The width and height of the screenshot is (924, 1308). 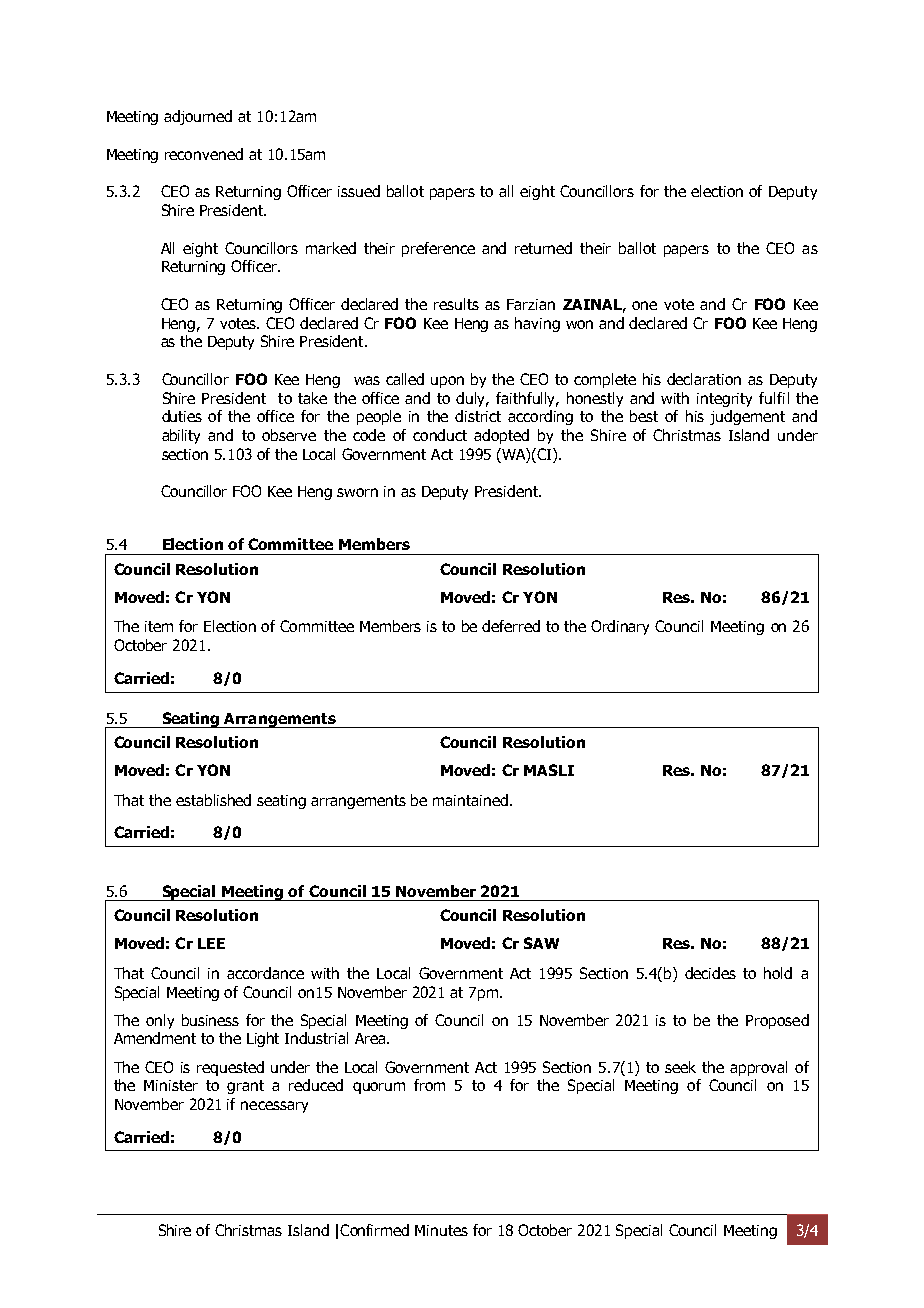 I want to click on reconvened, so click(x=204, y=154).
